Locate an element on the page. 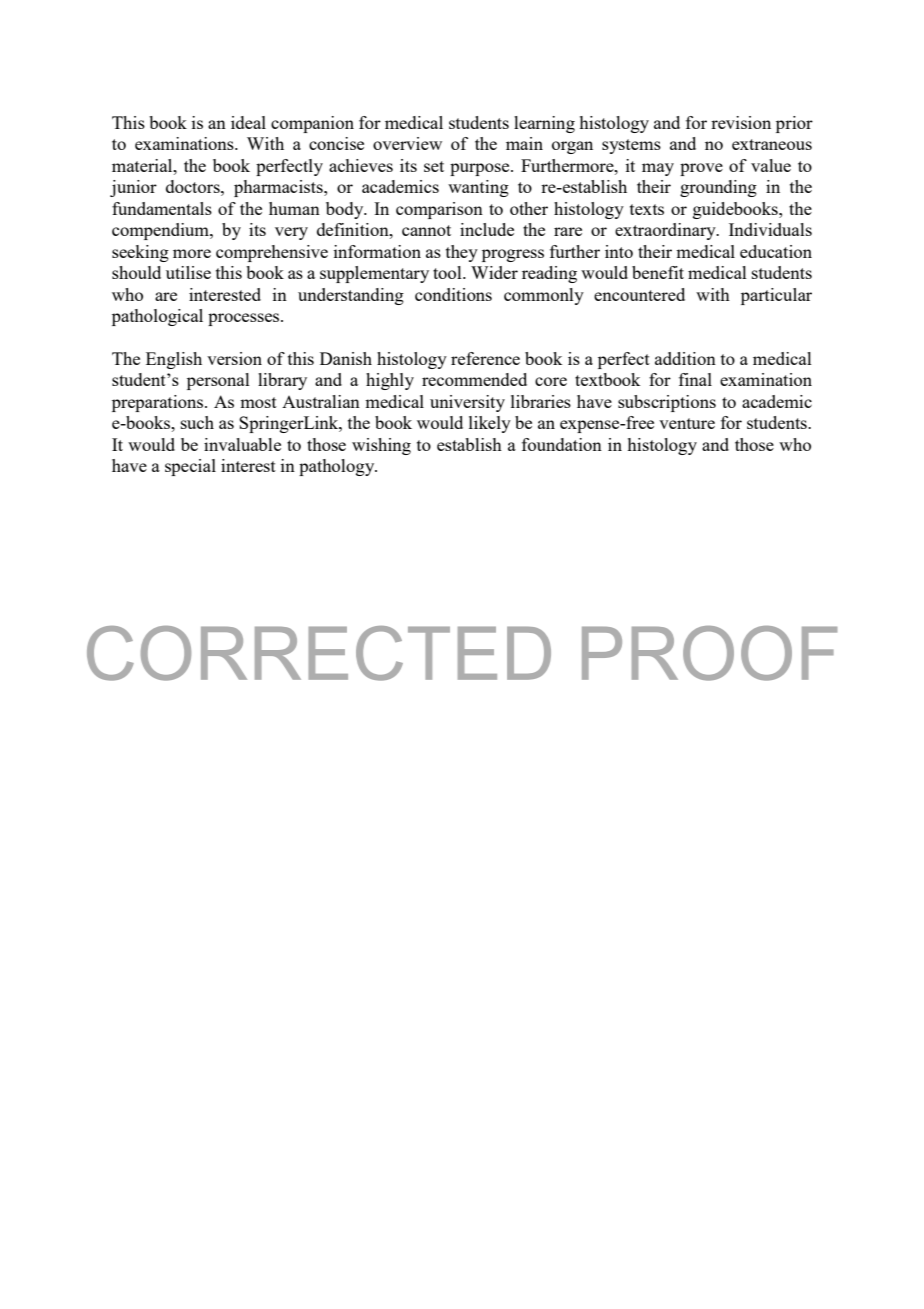  ideal is located at coordinates (248, 122).
